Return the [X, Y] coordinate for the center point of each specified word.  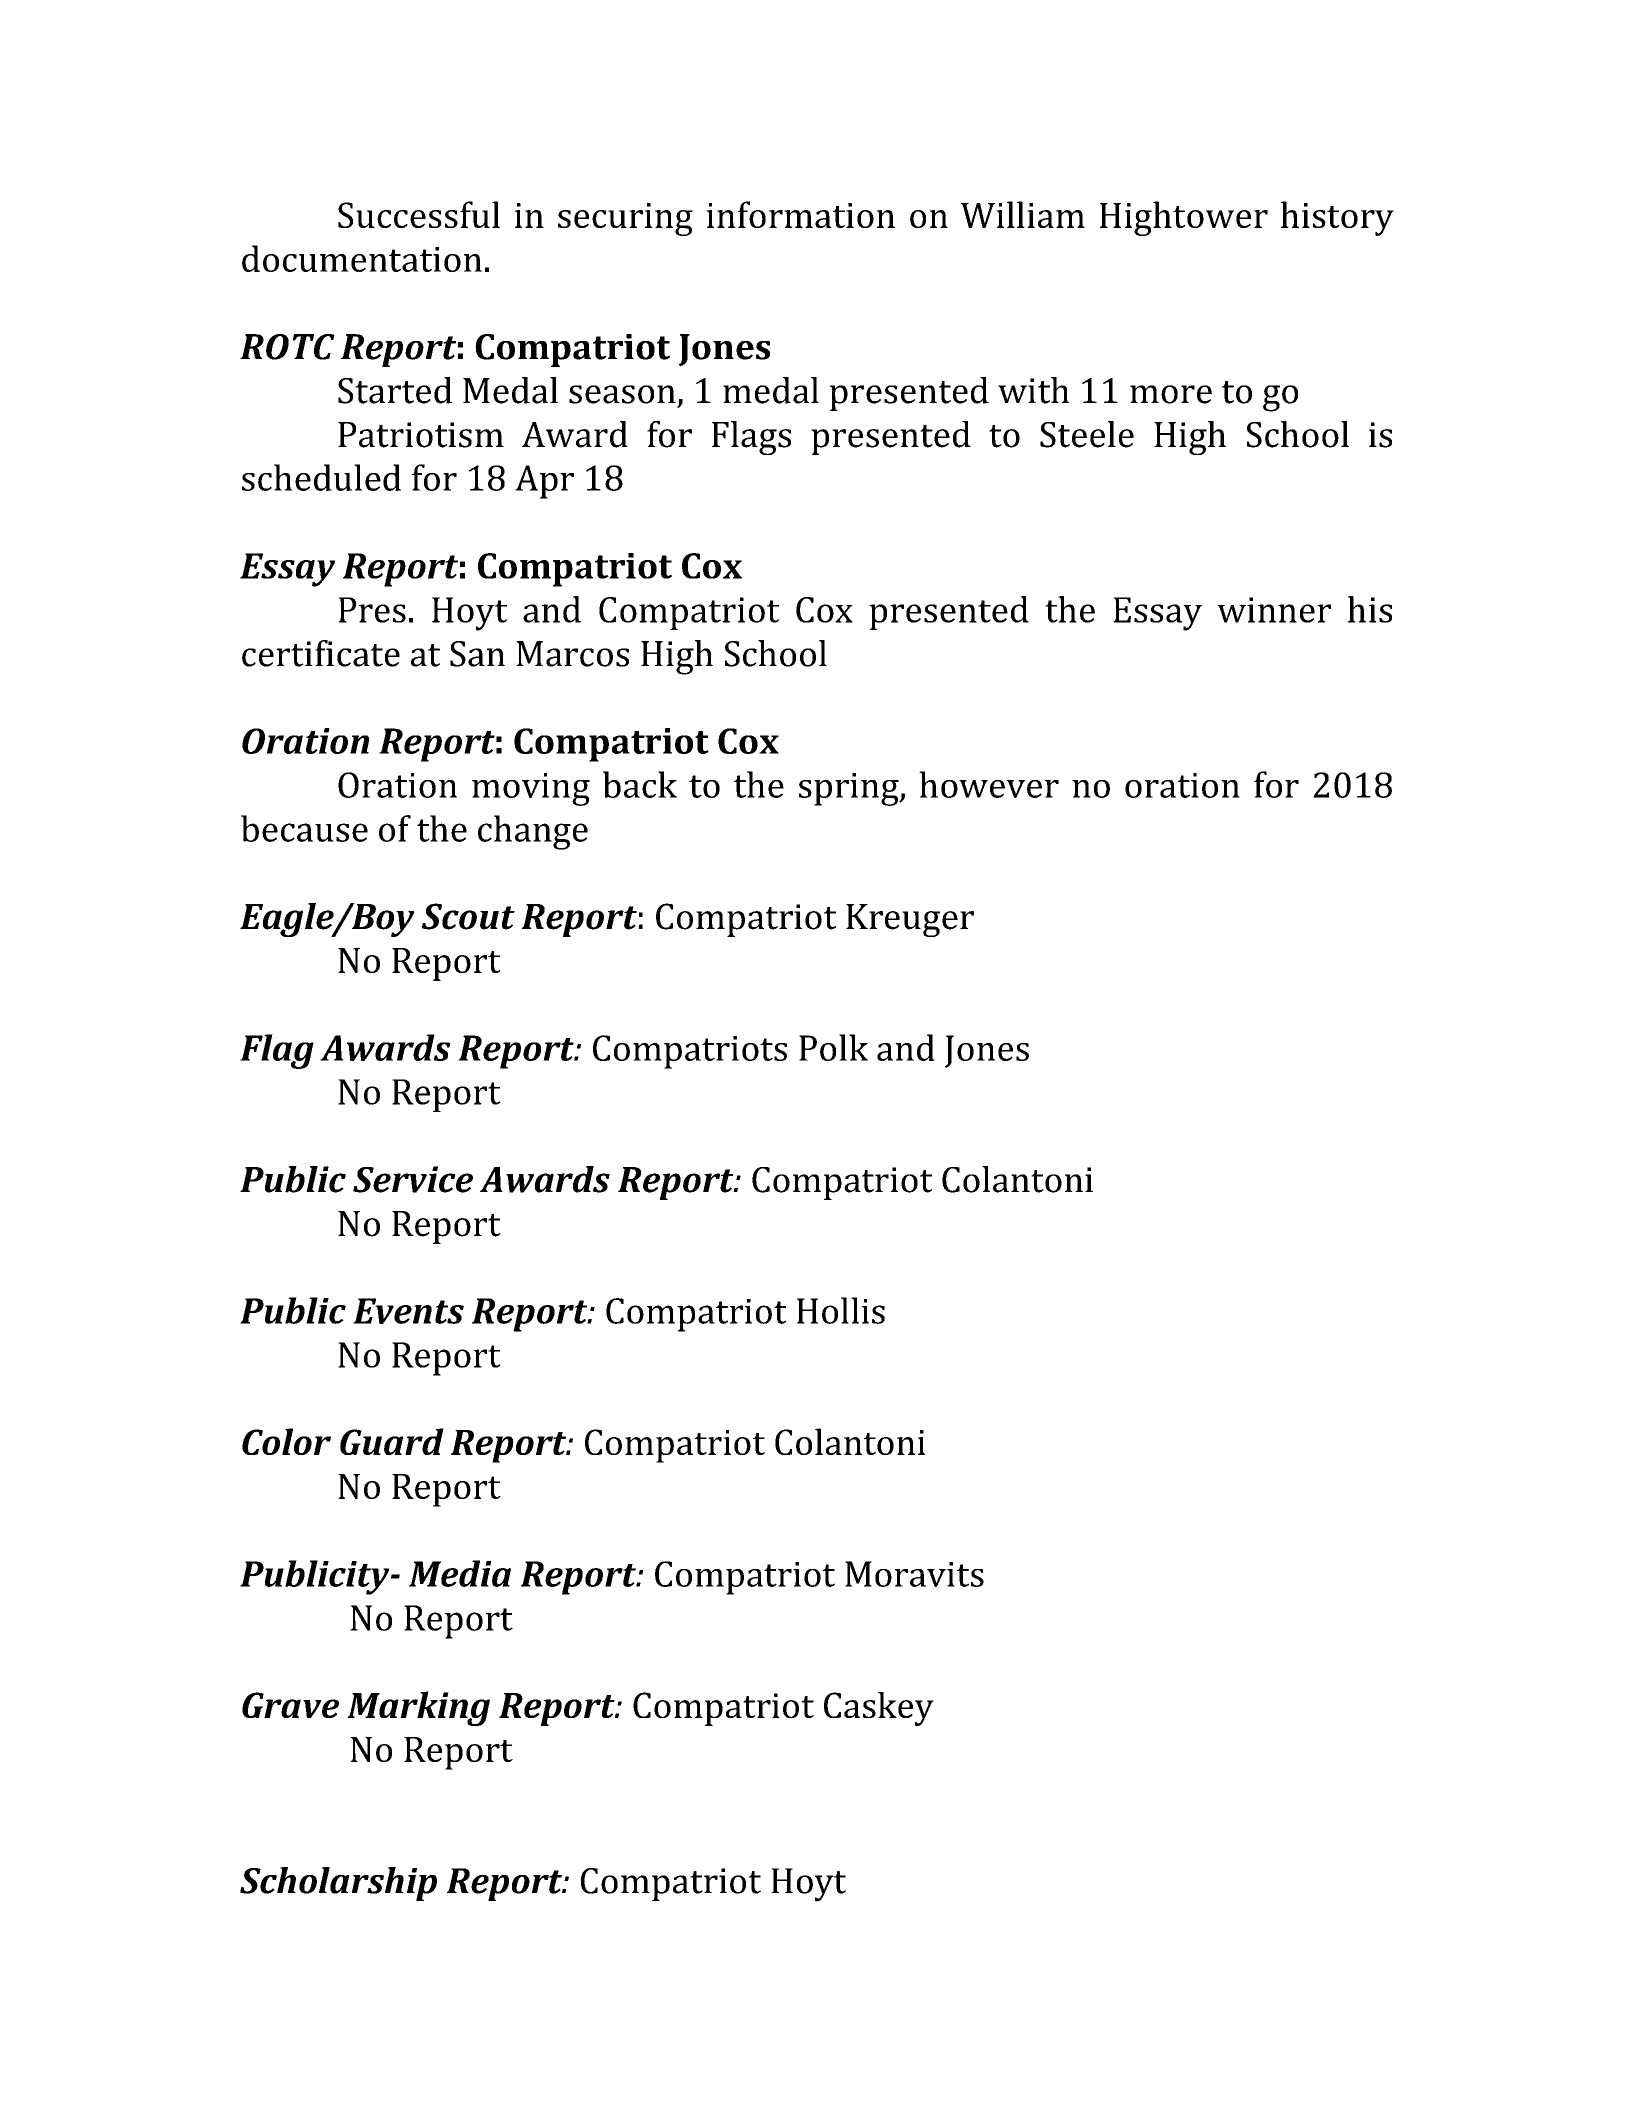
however [989, 784]
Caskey [879, 1709]
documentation [362, 258]
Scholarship [338, 1884]
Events [408, 1311]
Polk [833, 1047]
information [800, 214]
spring [850, 789]
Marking [418, 1708]
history [1337, 218]
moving [531, 789]
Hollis [841, 1310]
